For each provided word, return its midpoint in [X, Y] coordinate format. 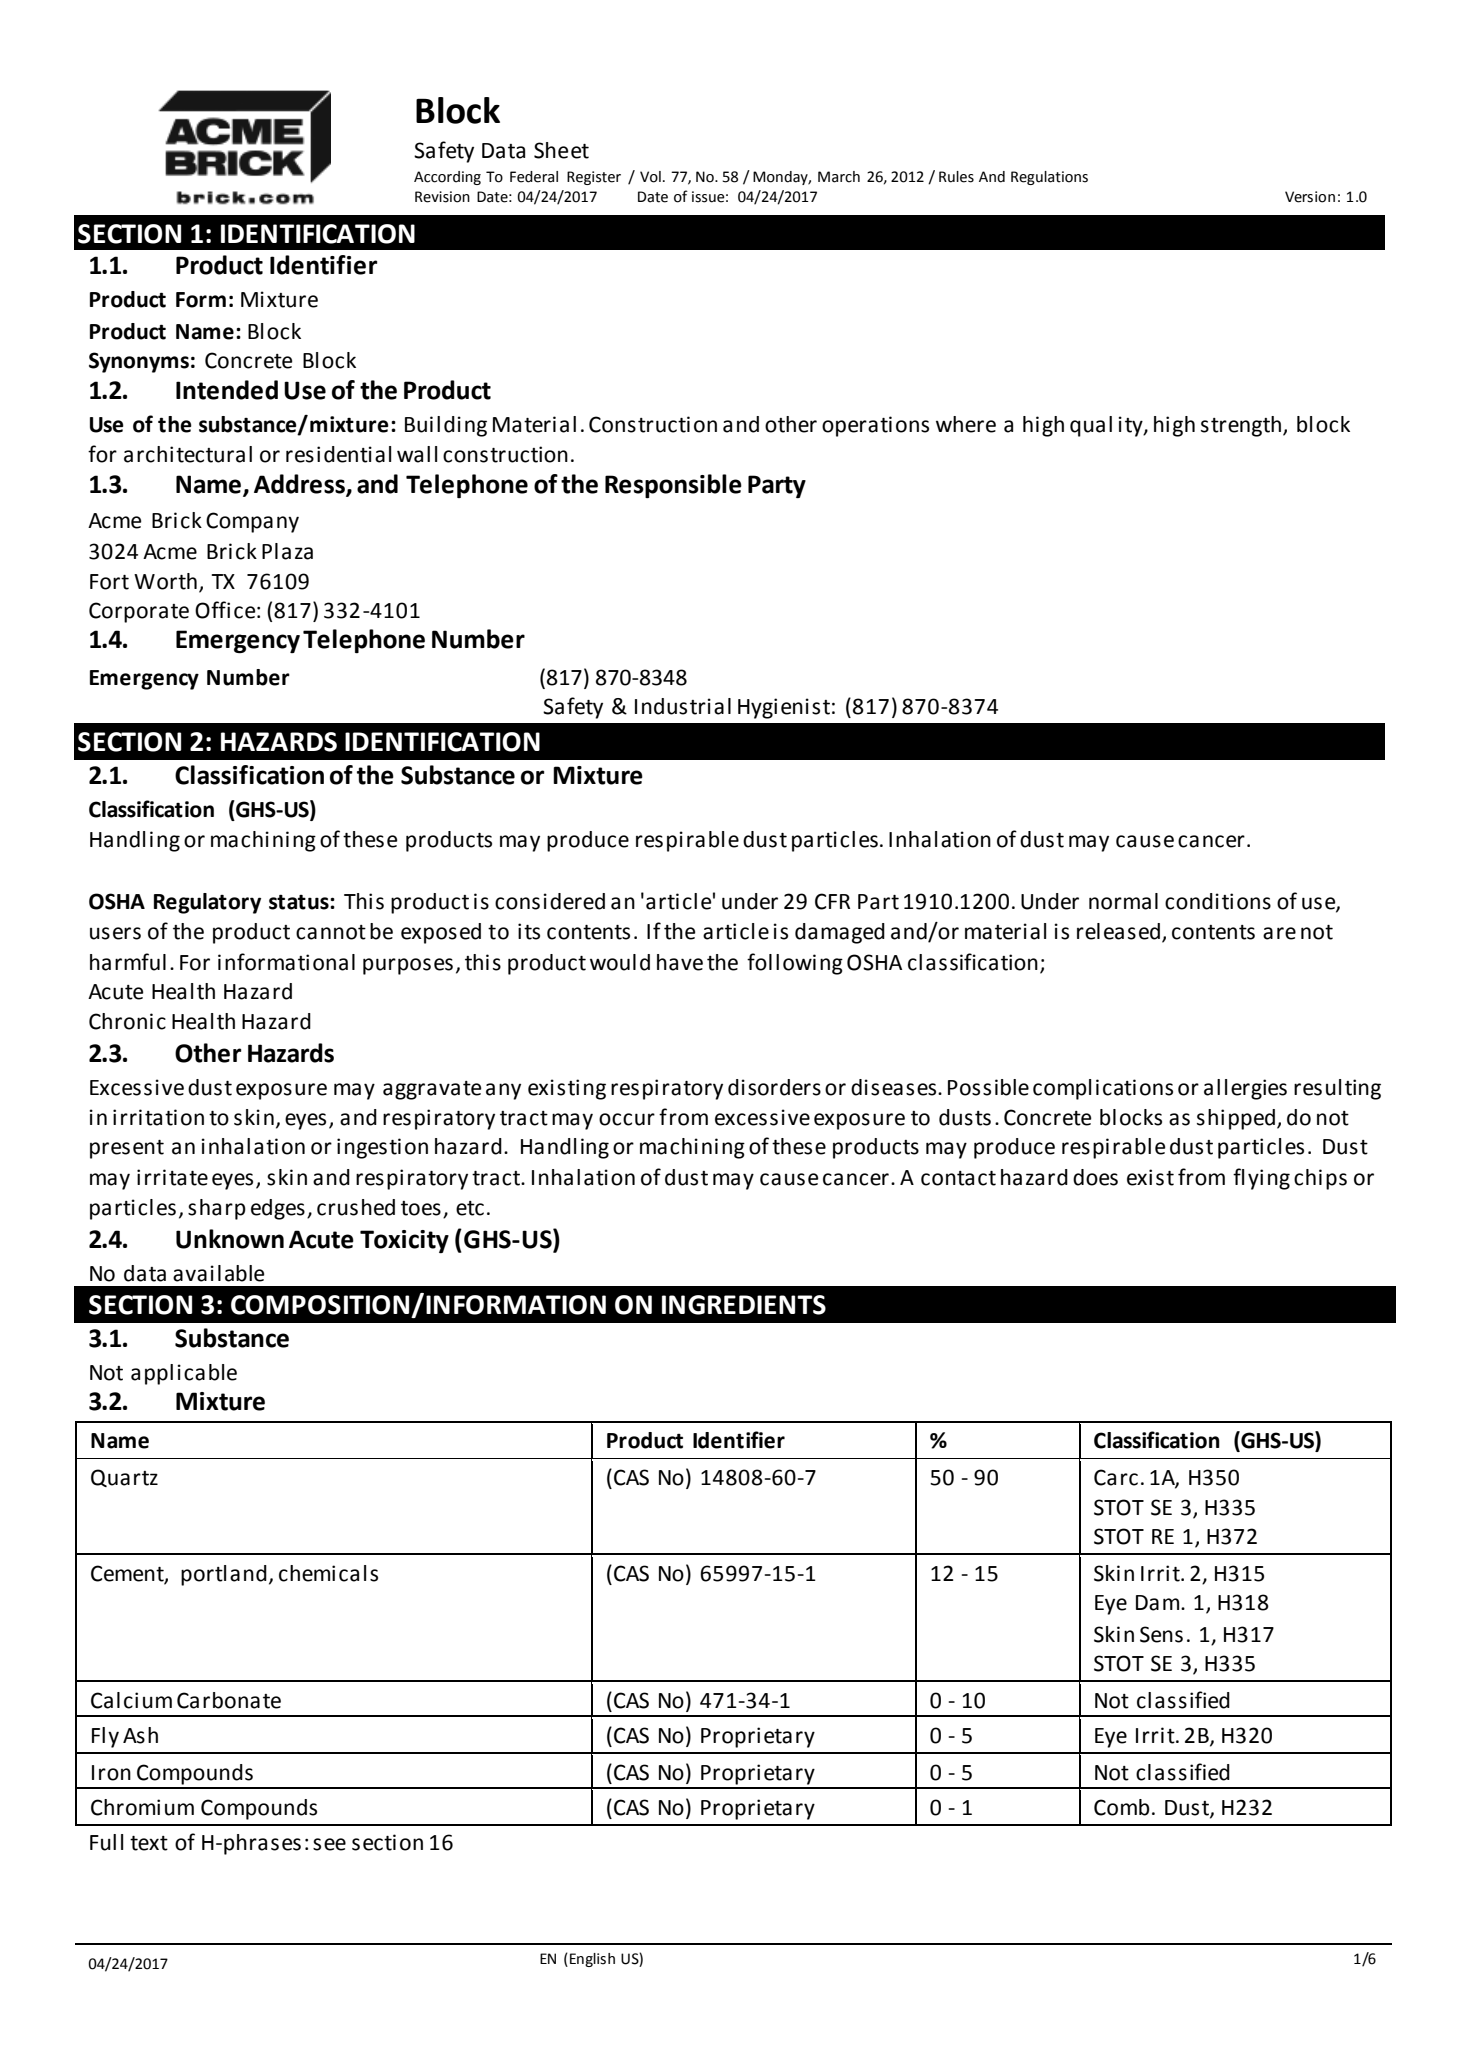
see [329, 1844]
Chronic [127, 1021]
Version [1310, 197]
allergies [1245, 1089]
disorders [774, 1087]
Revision [442, 197]
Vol [650, 177]
